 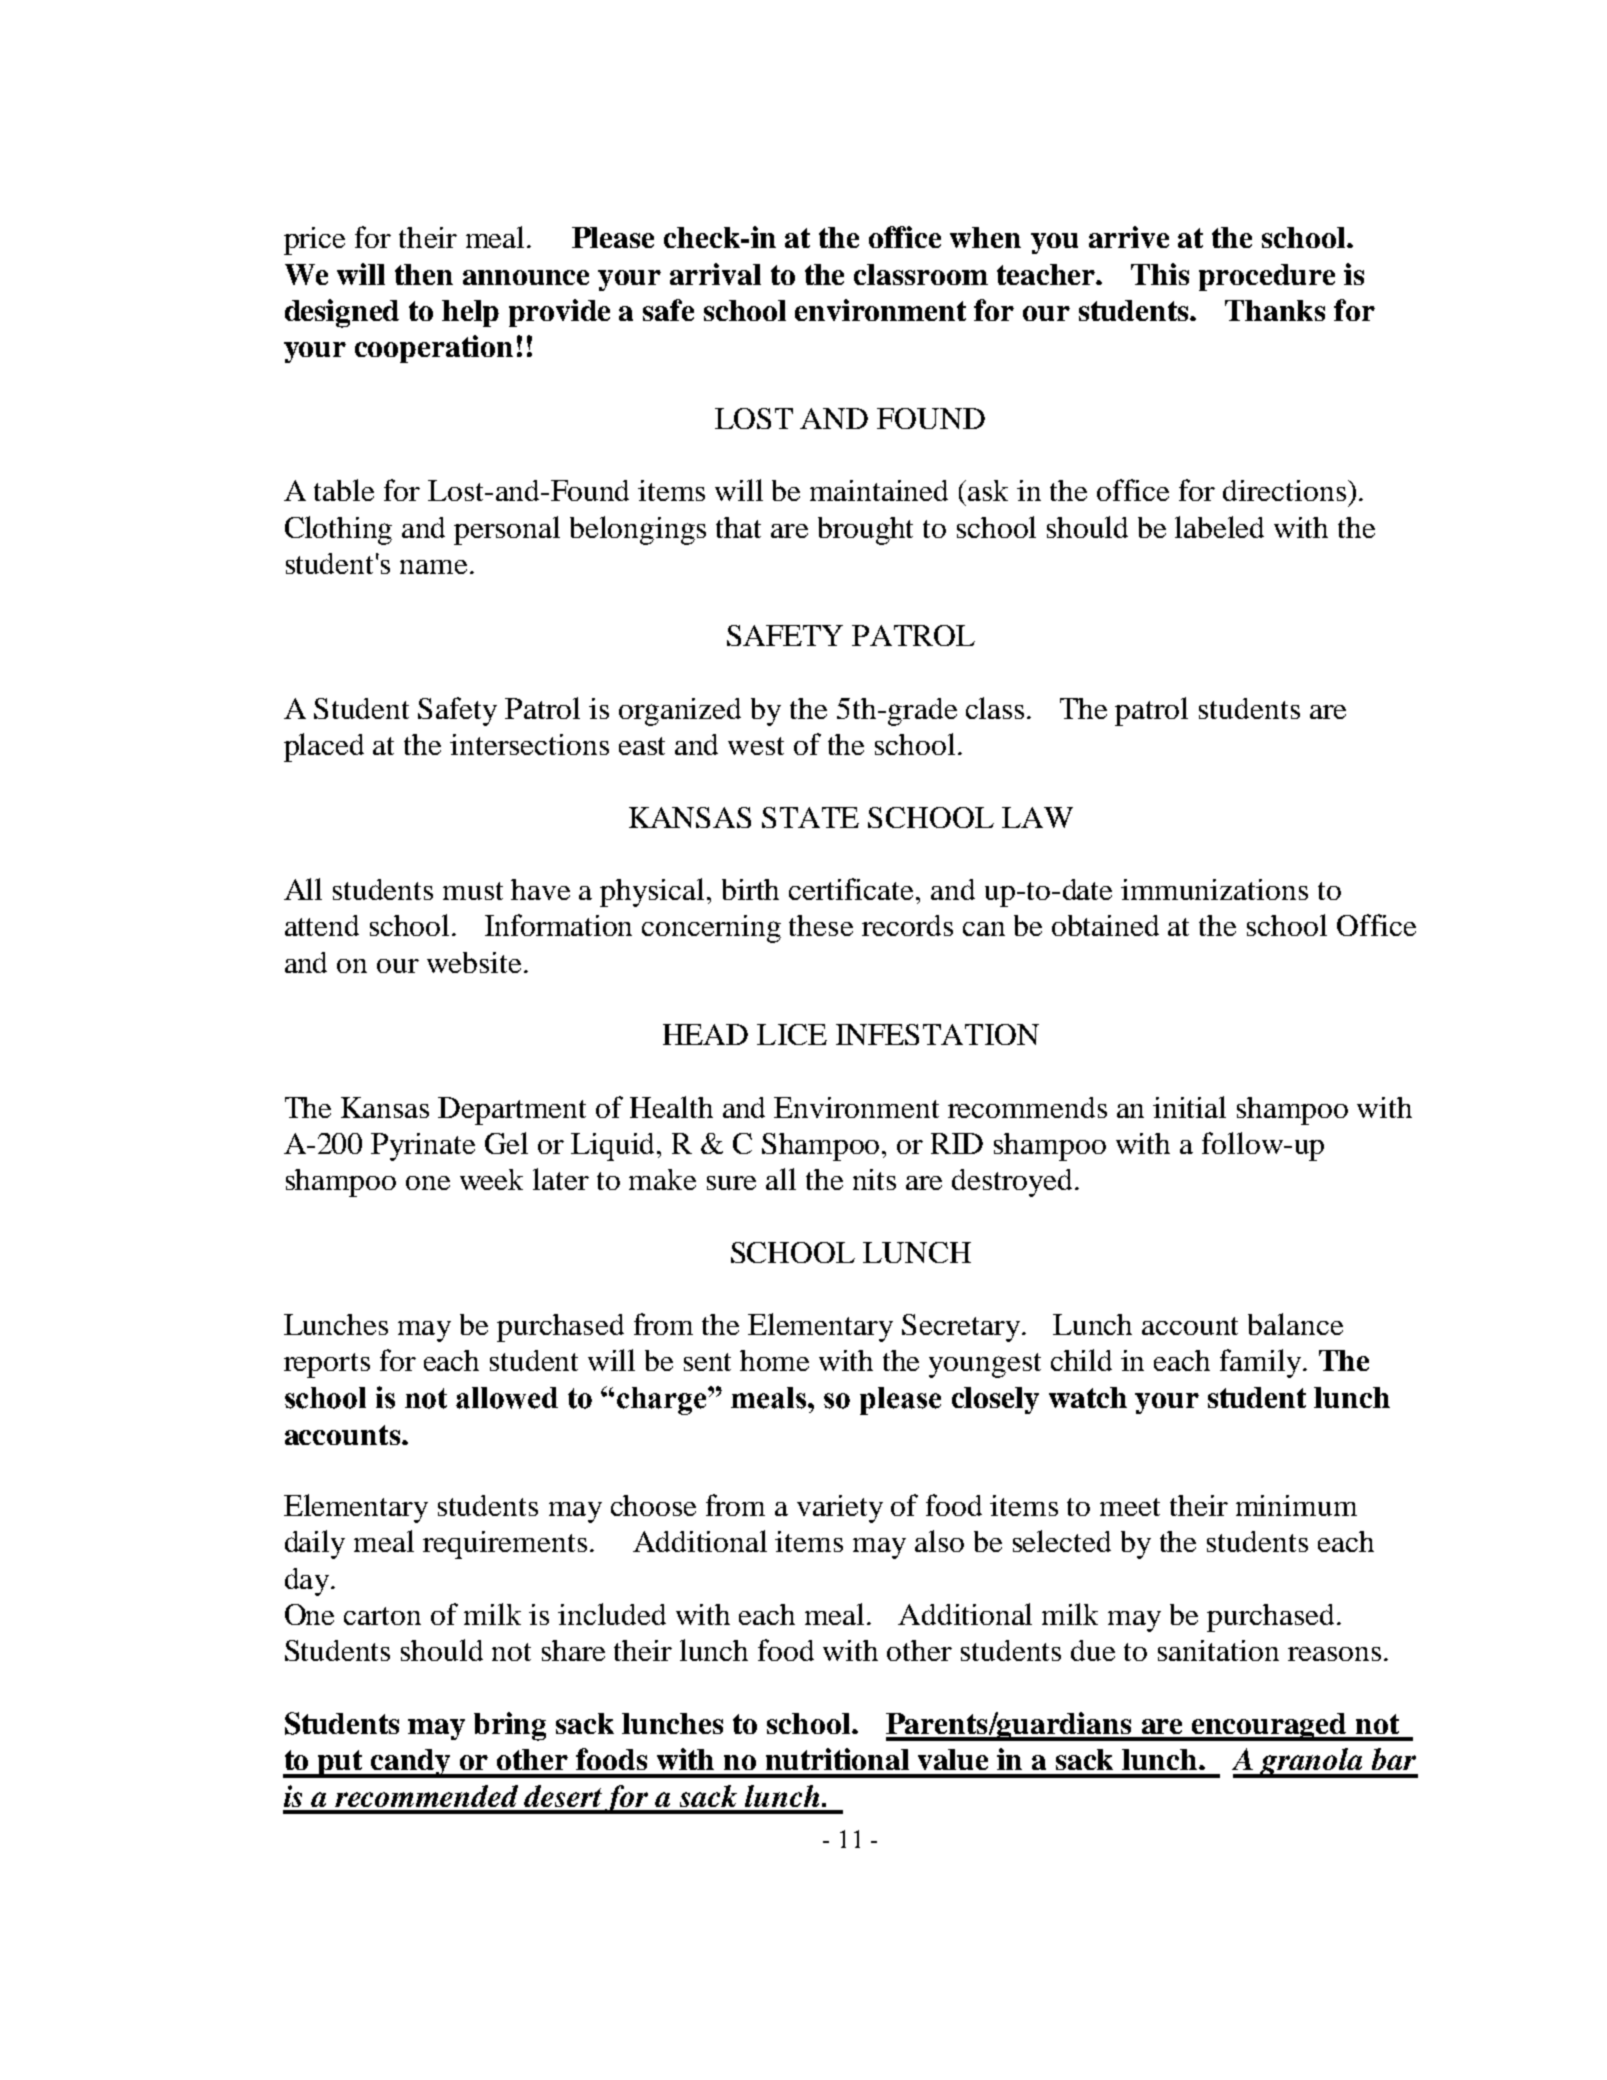 I want to click on bring, so click(x=510, y=1726).
